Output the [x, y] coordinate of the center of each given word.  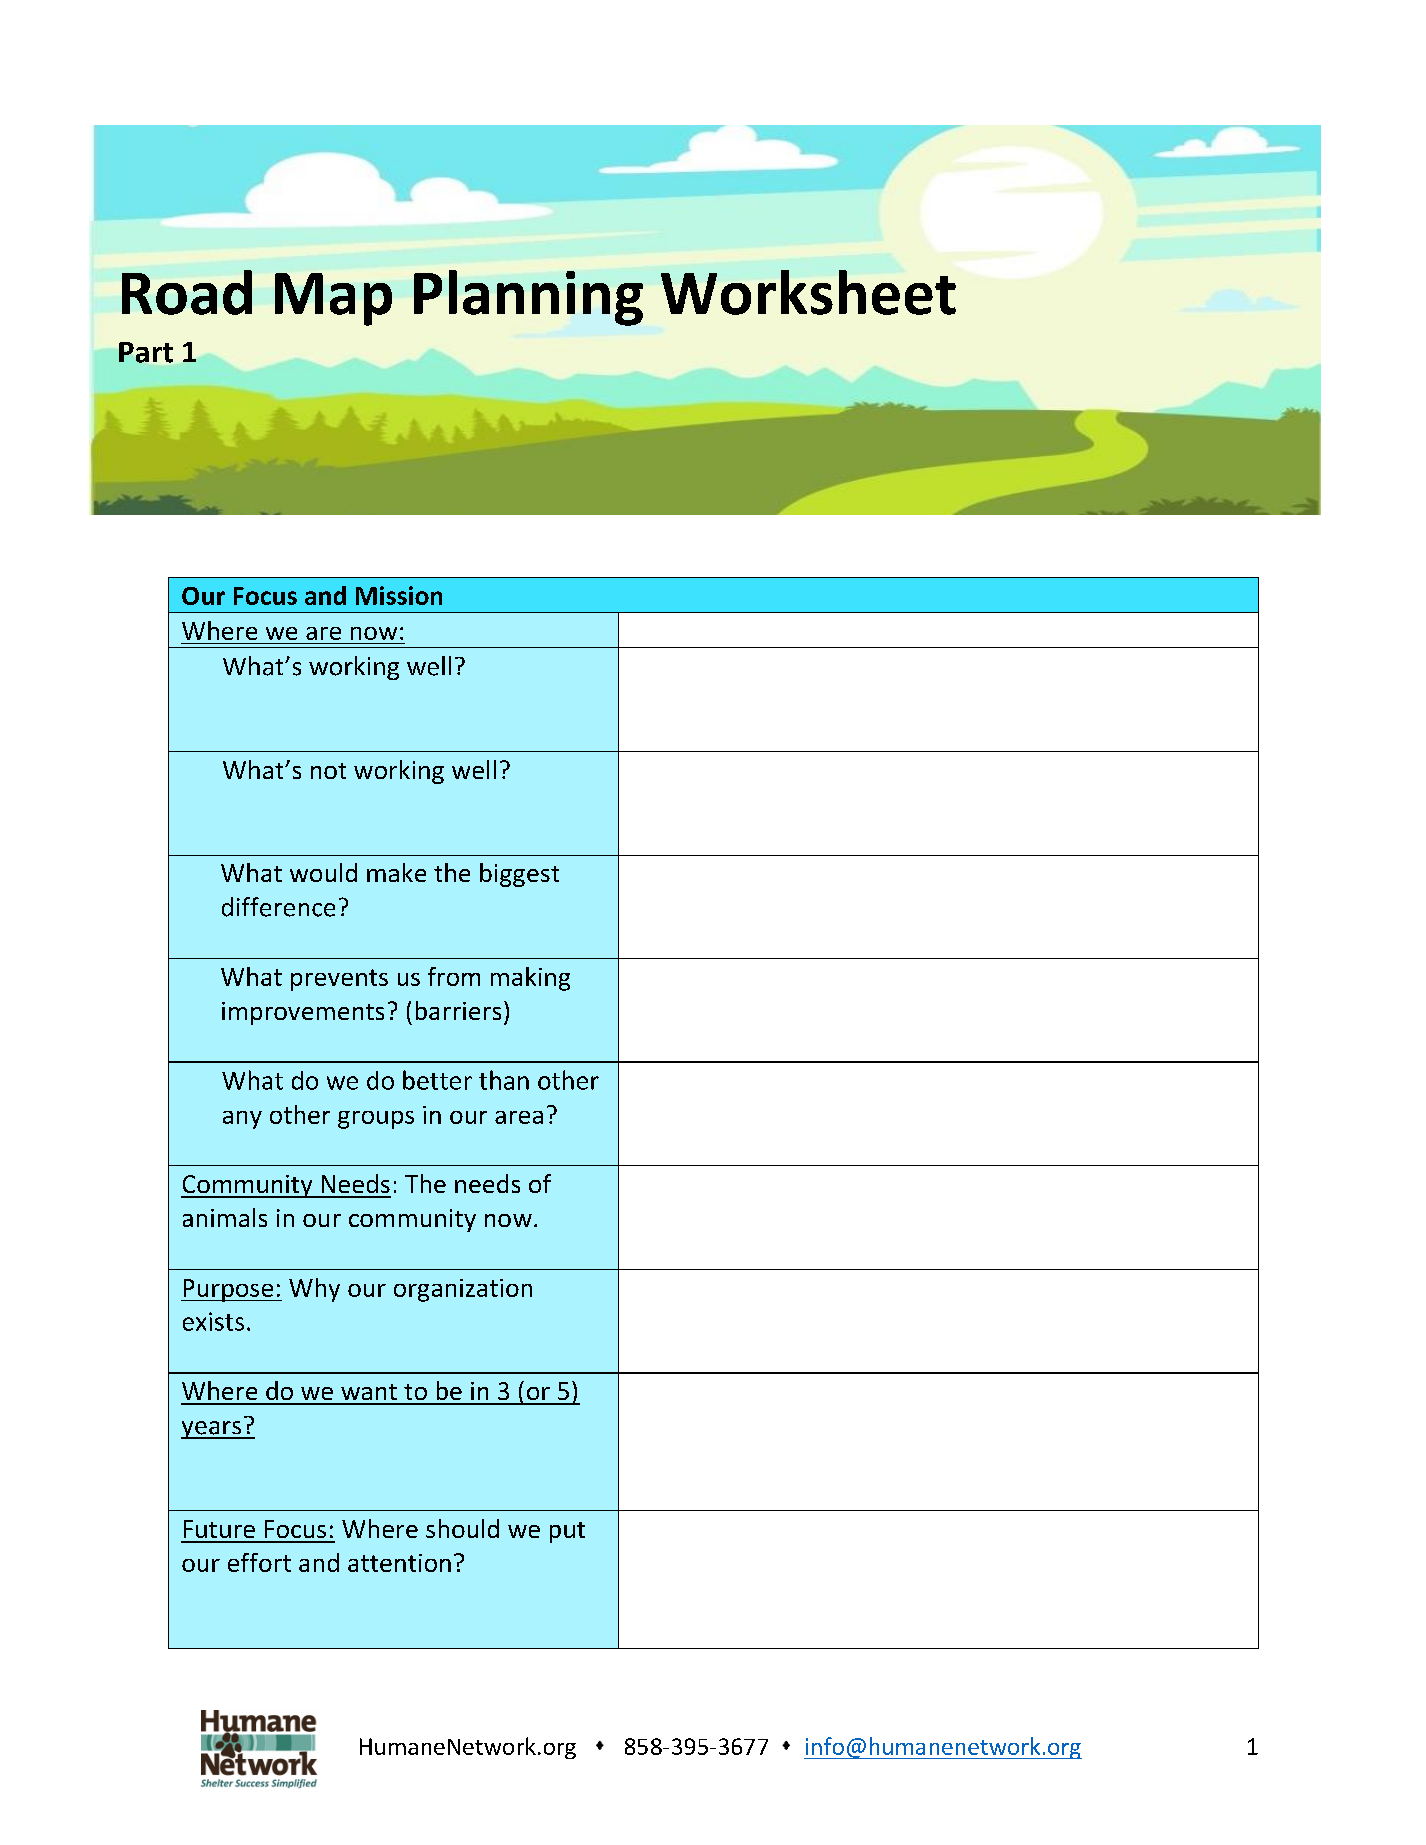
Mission [399, 595]
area [519, 1117]
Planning [528, 298]
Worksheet [808, 292]
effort [259, 1562]
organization [463, 1290]
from [454, 976]
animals [225, 1217]
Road [187, 292]
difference [278, 907]
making [530, 979]
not [328, 771]
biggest [519, 875]
